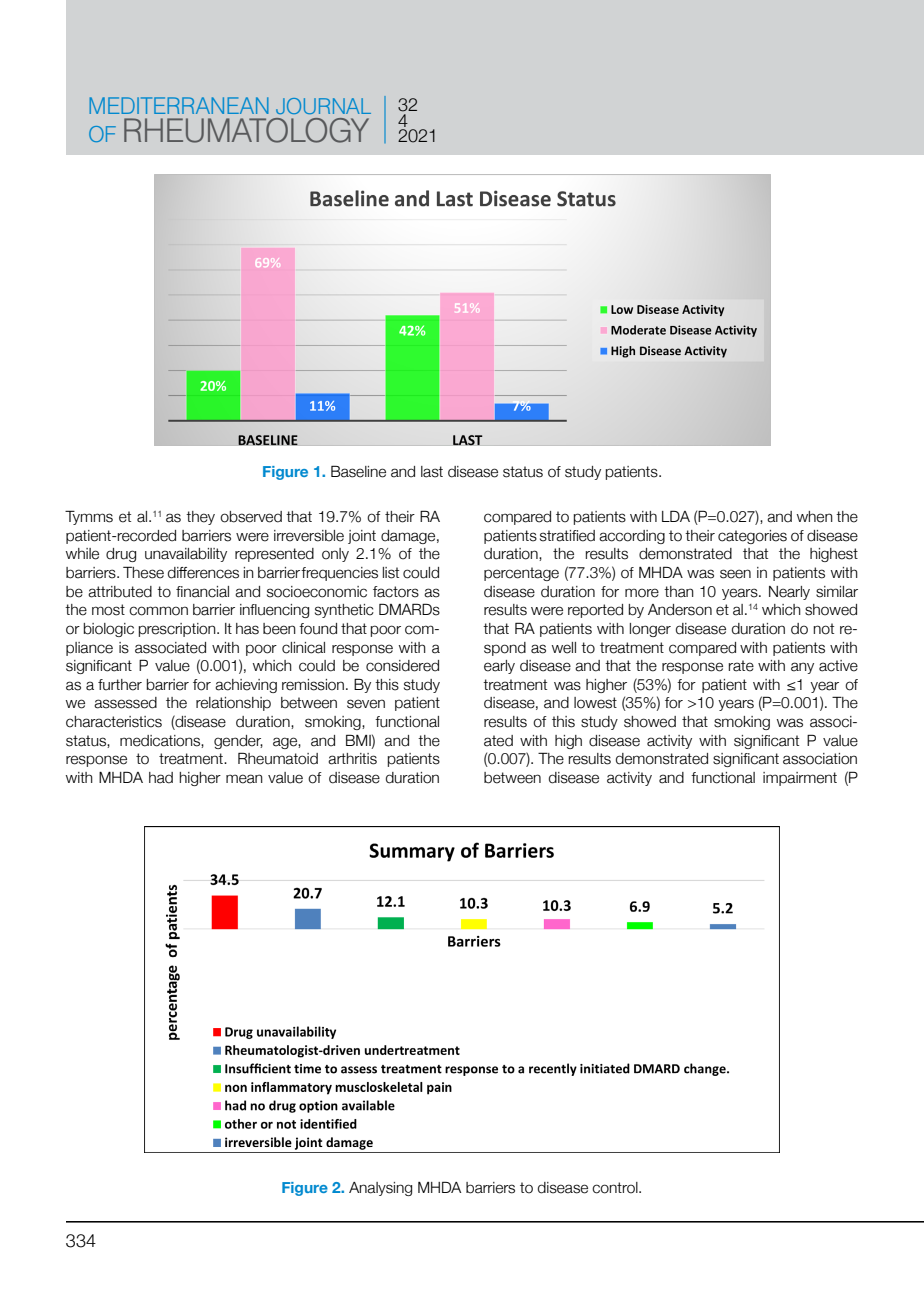 The height and width of the page is (1308, 924). I want to click on last, so click(432, 472).
